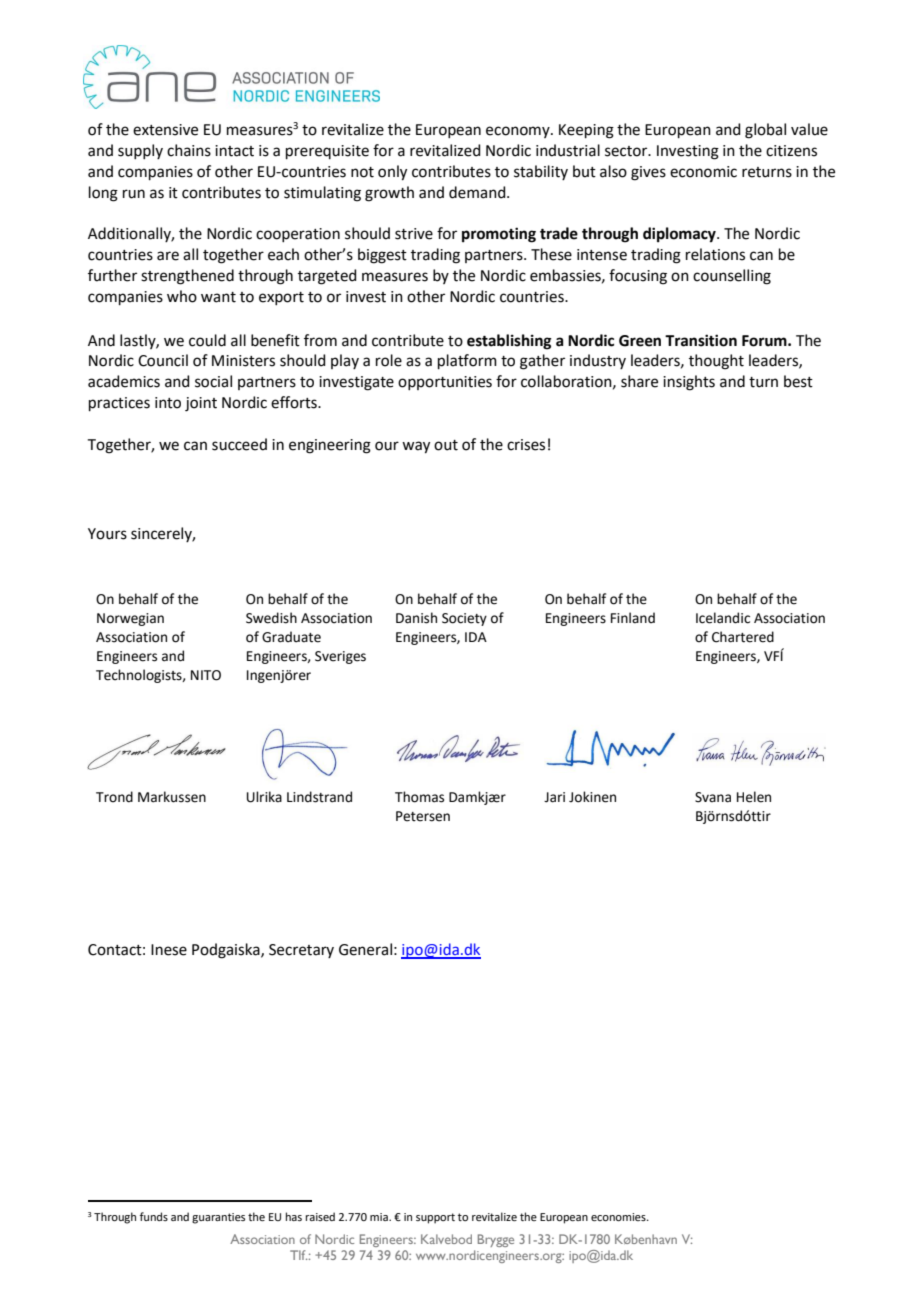 This page has height=1308, width=924. What do you see at coordinates (218, 1218) in the page?
I see `guaranties` at bounding box center [218, 1218].
